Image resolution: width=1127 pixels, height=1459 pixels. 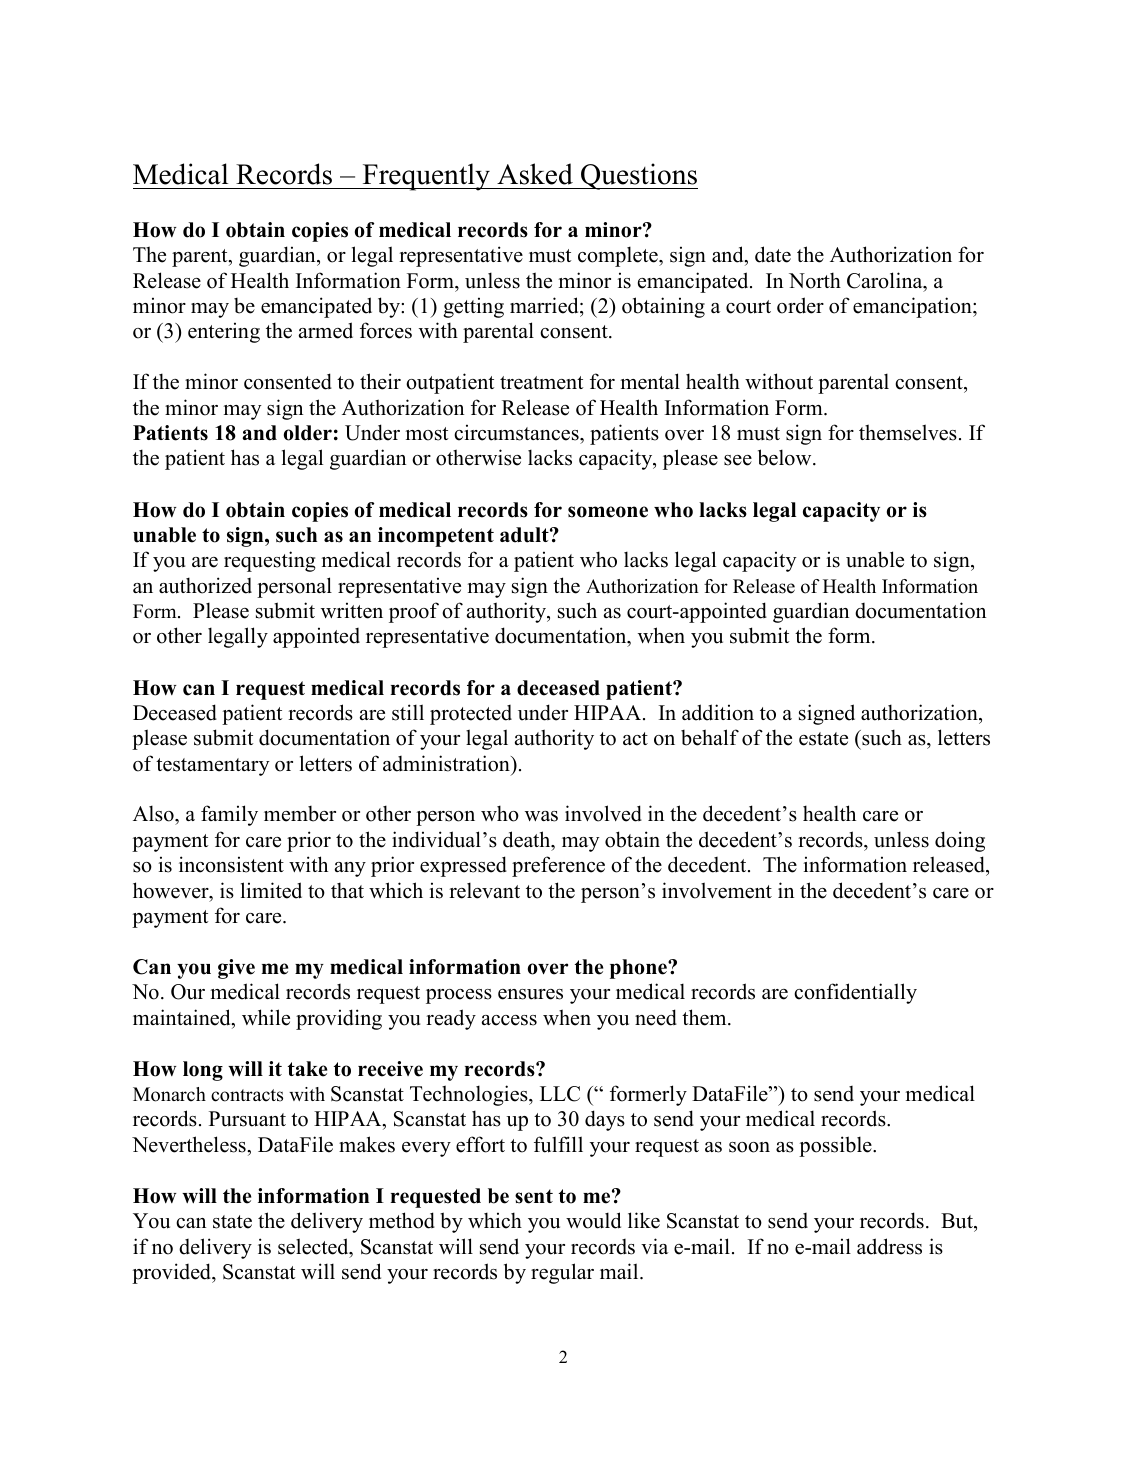 What do you see at coordinates (308, 433) in the image?
I see `older` at bounding box center [308, 433].
